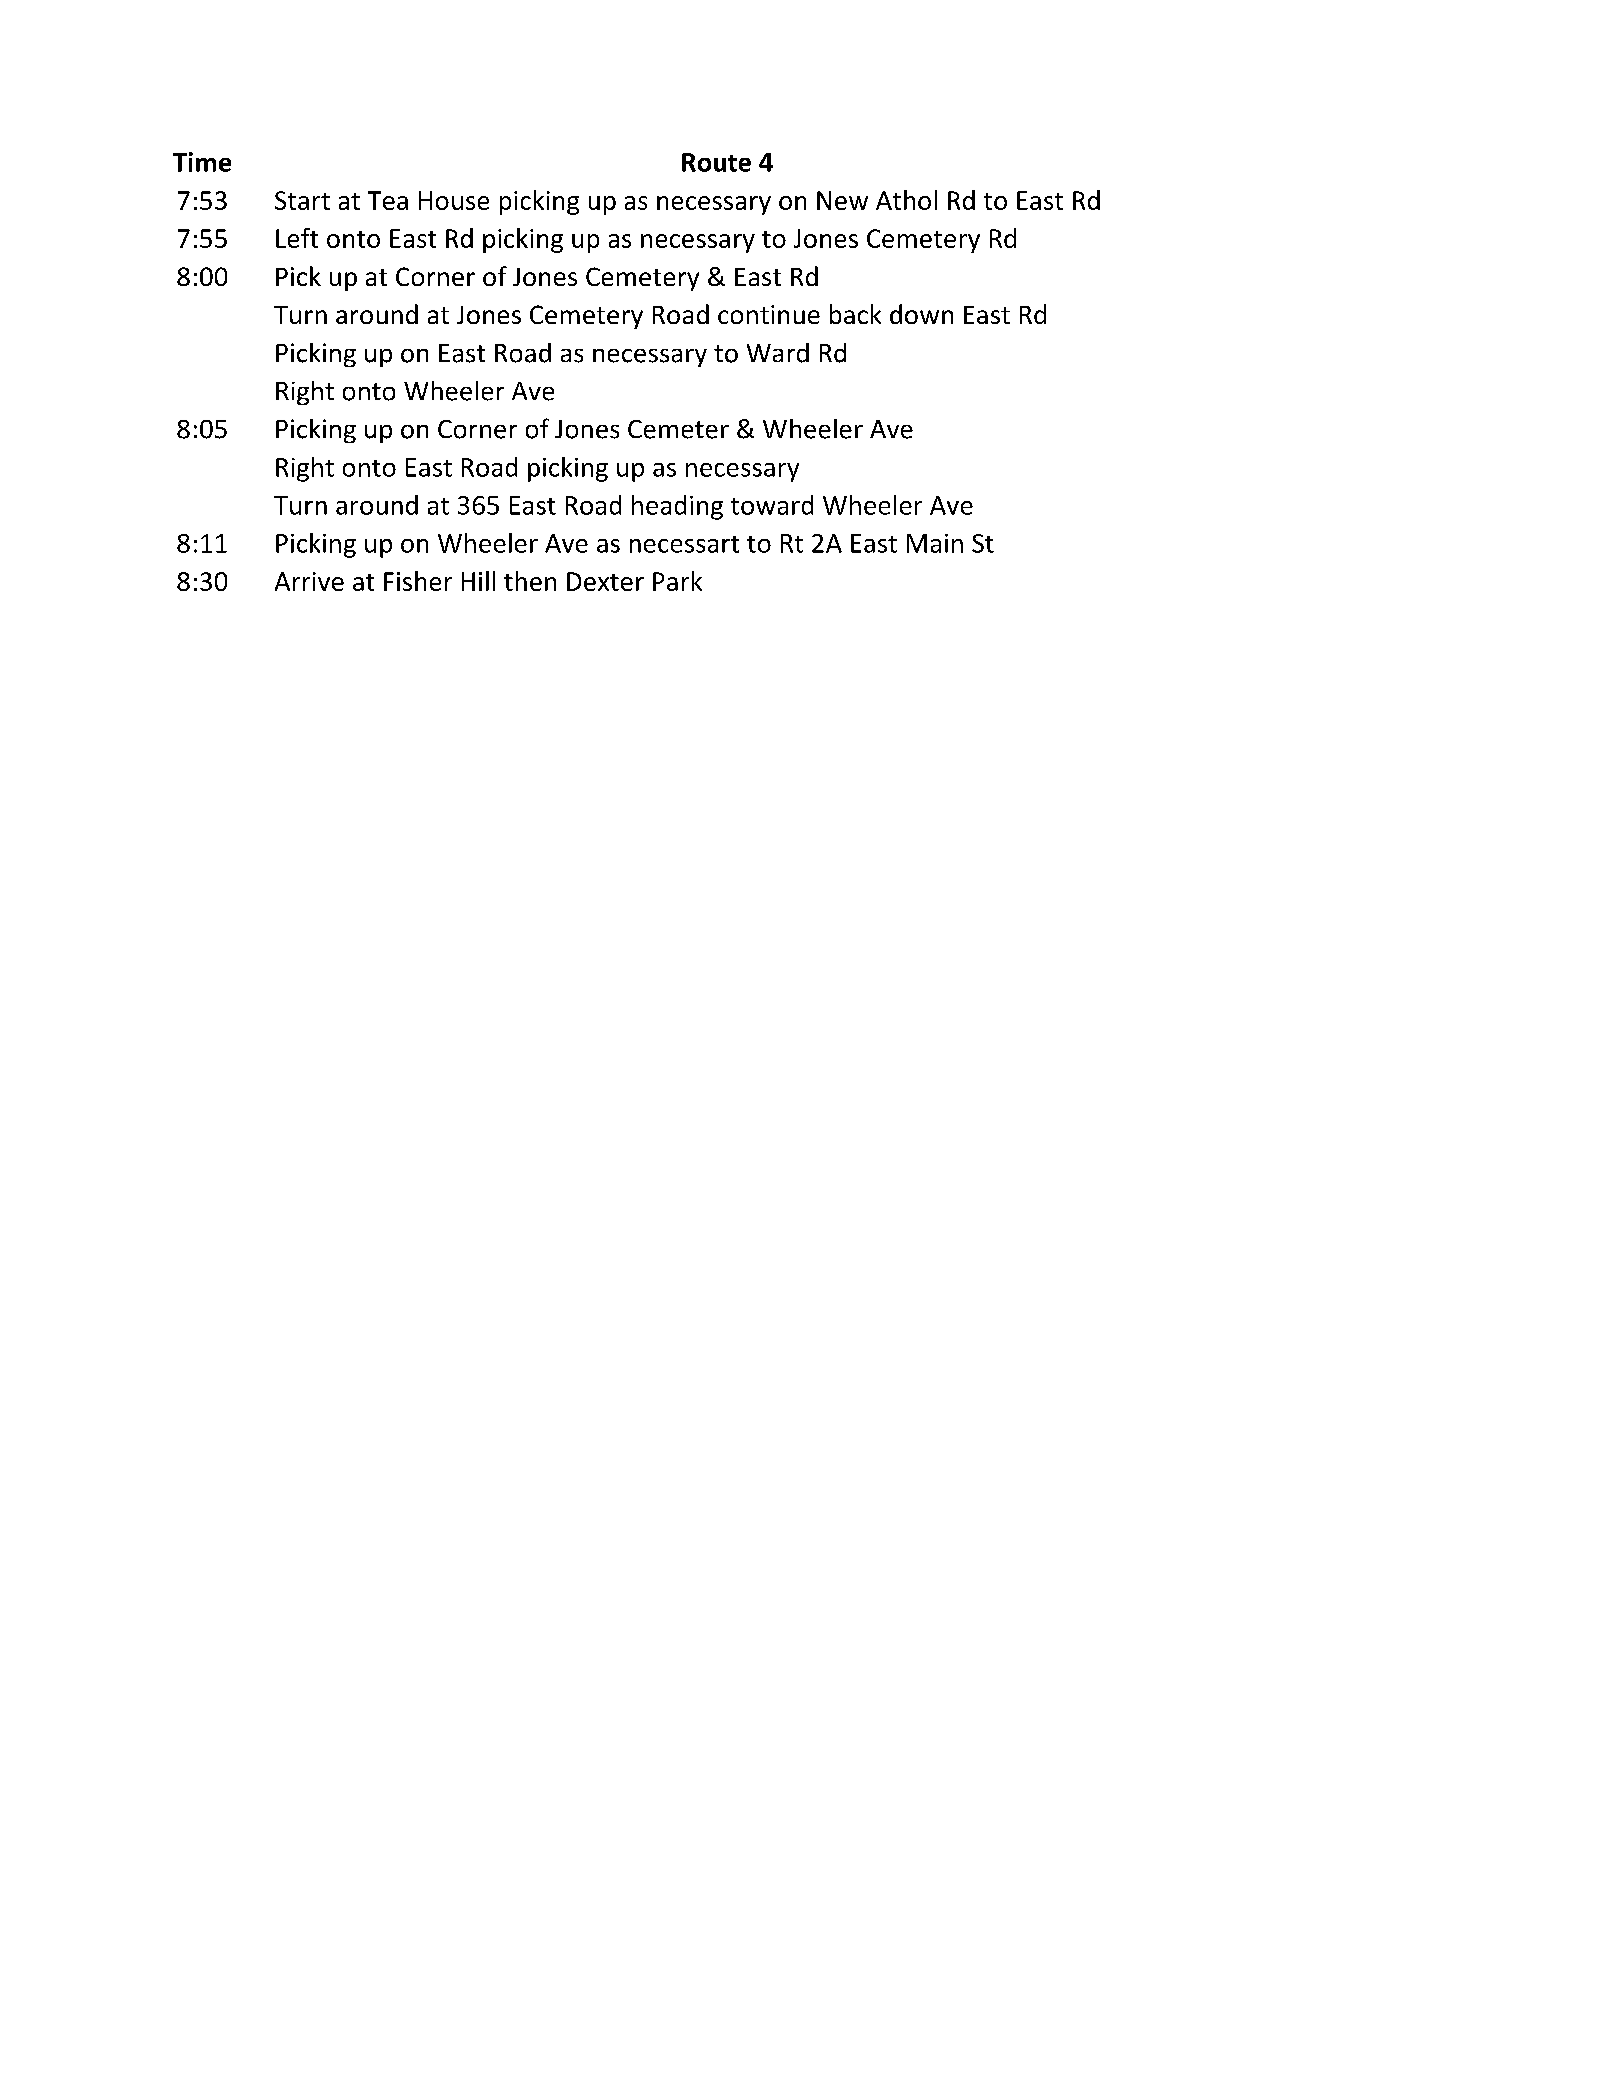 Image resolution: width=1606 pixels, height=2078 pixels. Describe the element at coordinates (302, 200) in the screenshot. I see `Start` at that location.
